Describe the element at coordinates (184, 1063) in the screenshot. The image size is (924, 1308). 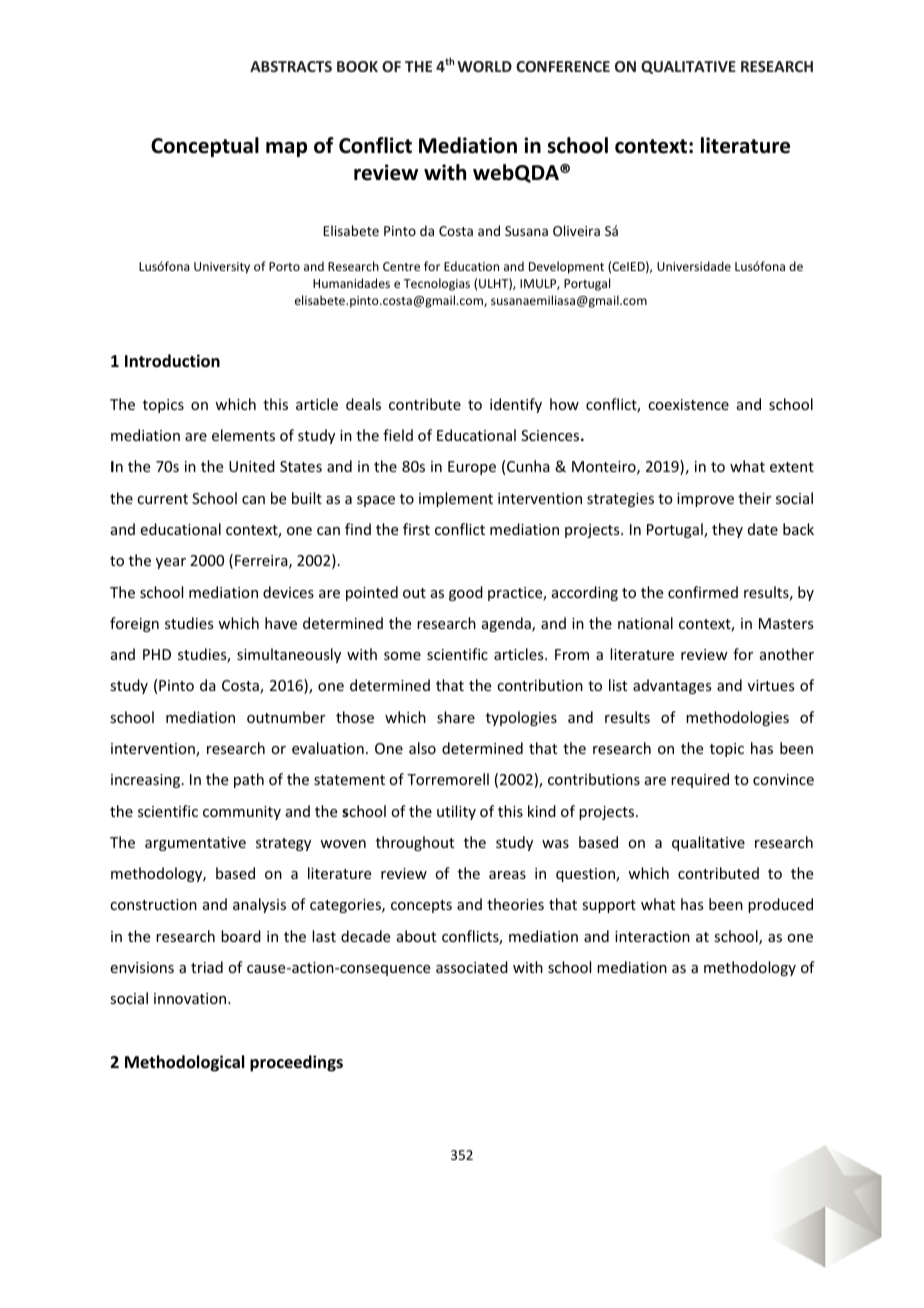
I see `Methodological` at that location.
